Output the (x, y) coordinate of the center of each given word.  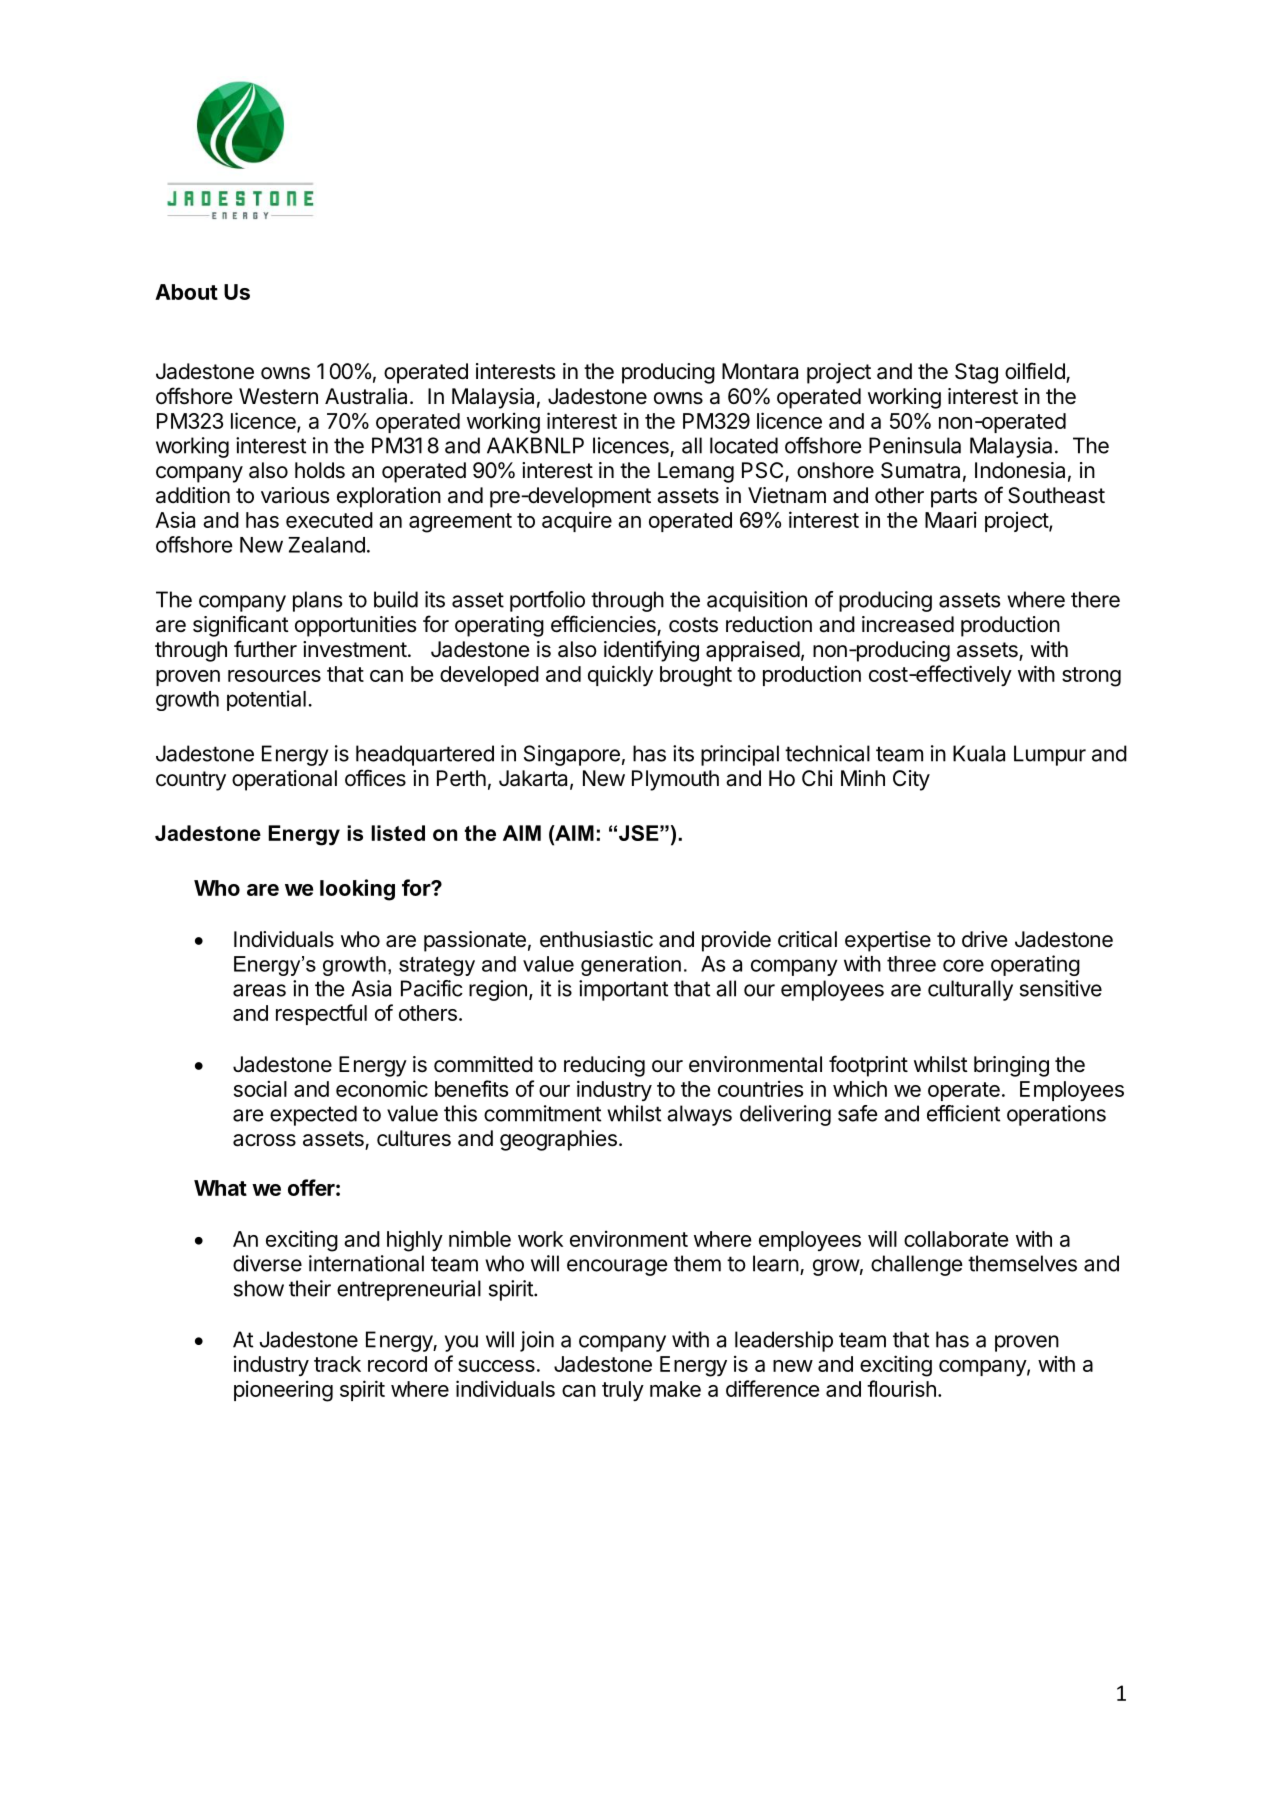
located (744, 445)
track (337, 1364)
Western (278, 396)
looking (357, 890)
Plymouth (675, 780)
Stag (976, 373)
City (911, 780)
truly (623, 1391)
